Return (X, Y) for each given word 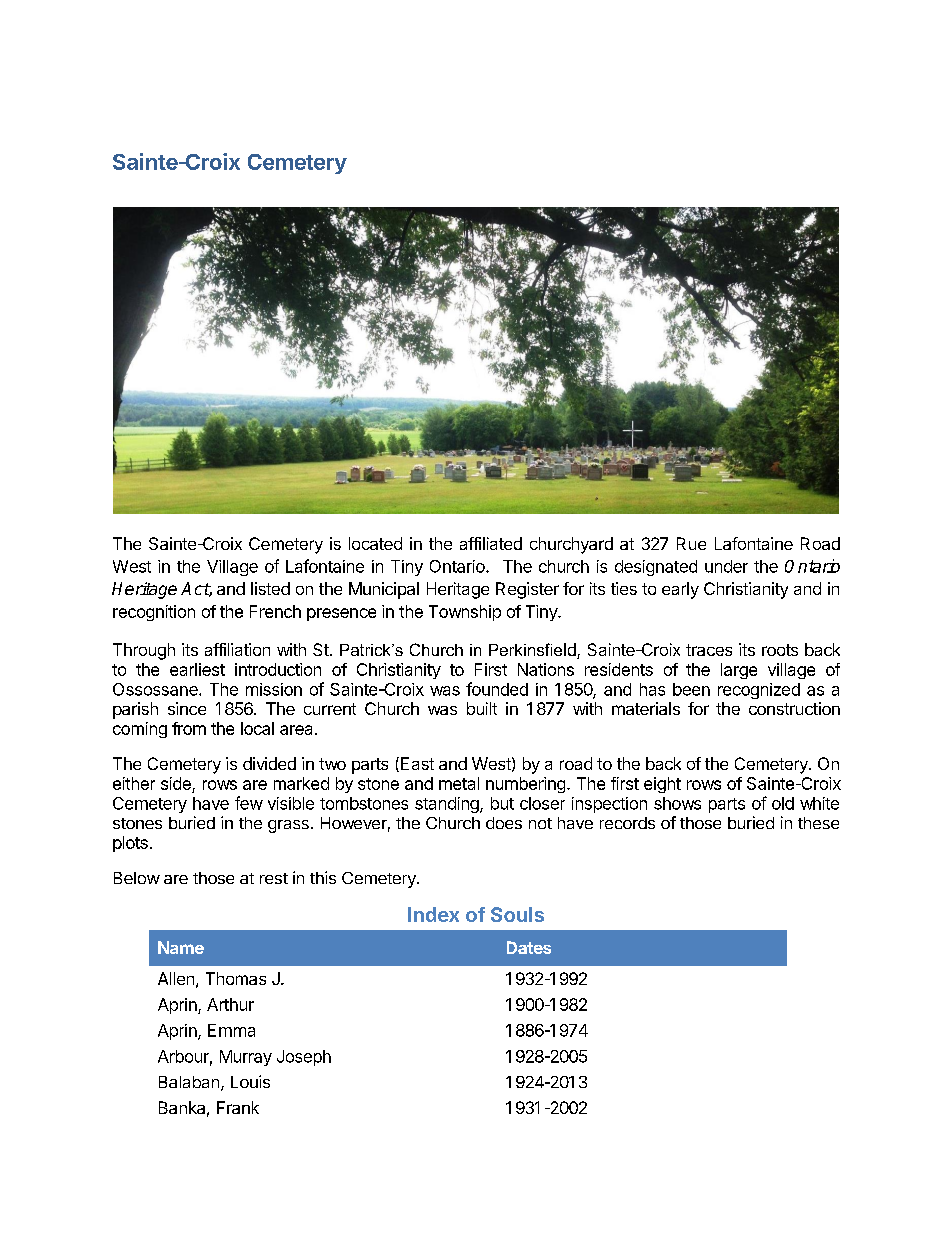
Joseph (304, 1058)
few (249, 803)
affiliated (491, 543)
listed (270, 588)
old (783, 803)
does (504, 823)
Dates (529, 947)
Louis (250, 1081)
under (726, 566)
